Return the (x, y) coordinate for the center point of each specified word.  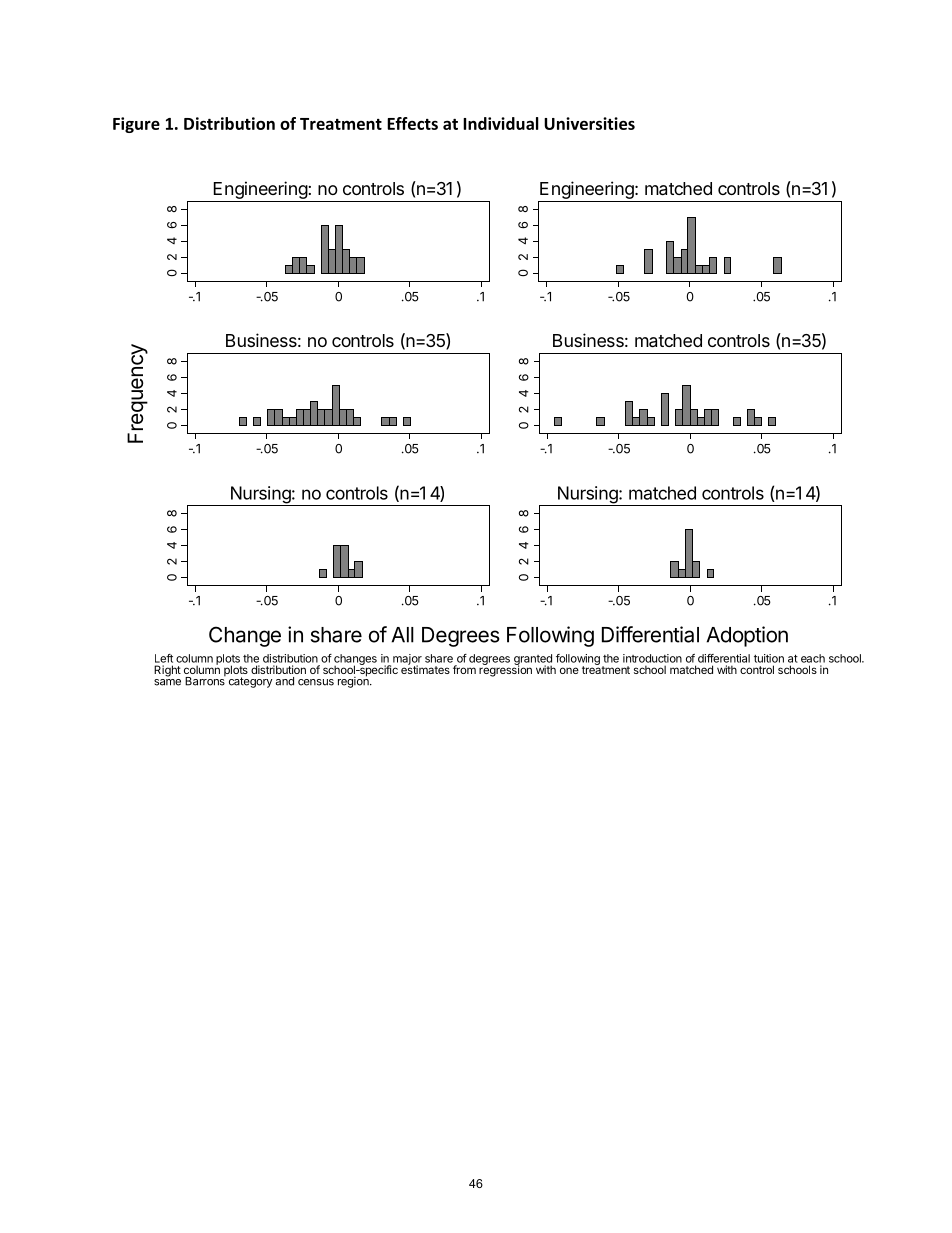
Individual (501, 123)
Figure (136, 125)
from (464, 669)
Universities (589, 123)
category (250, 682)
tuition (769, 658)
